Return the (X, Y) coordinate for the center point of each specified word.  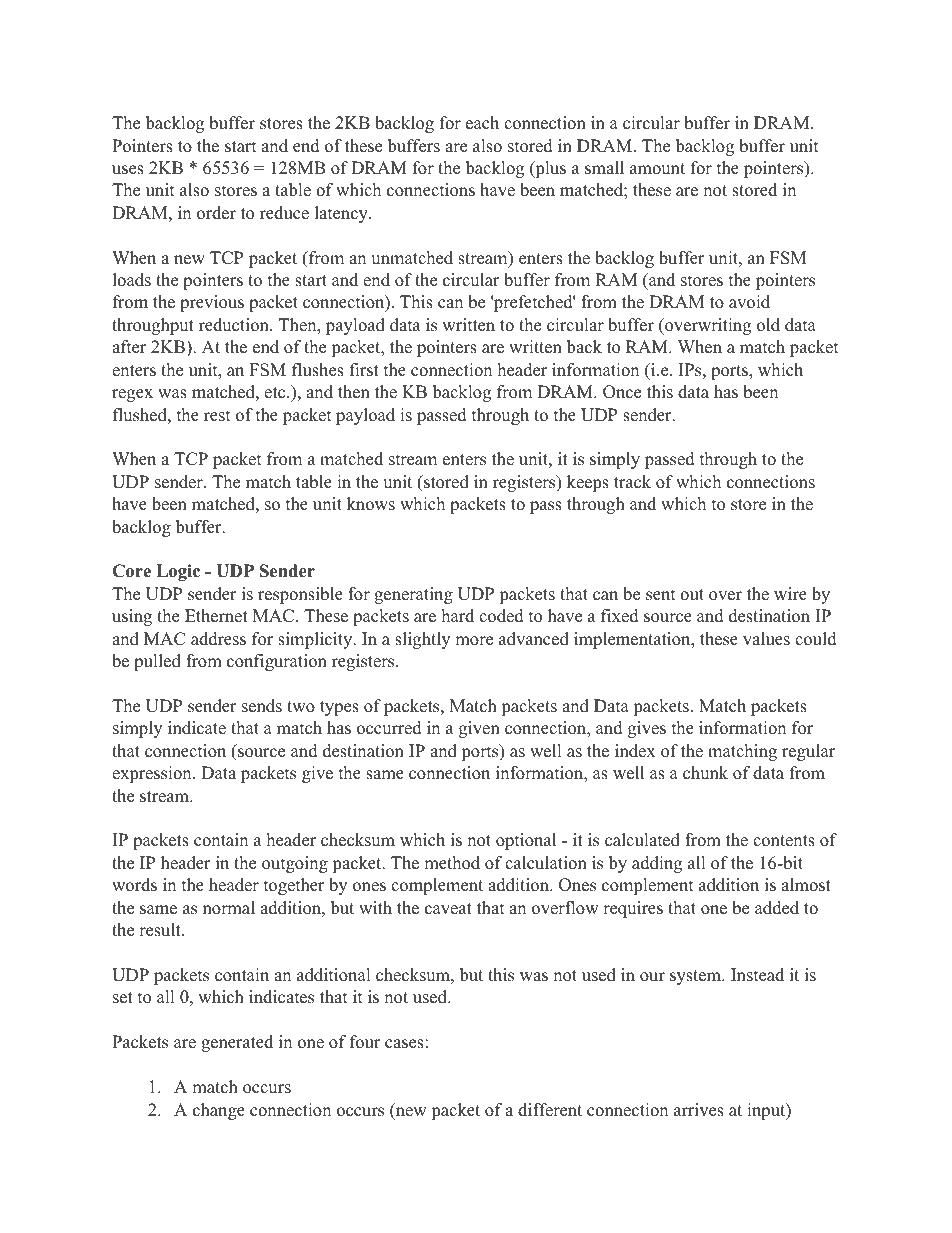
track (632, 482)
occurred (389, 728)
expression (153, 774)
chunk (705, 773)
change (219, 1111)
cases (404, 1044)
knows (371, 504)
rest (217, 416)
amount (657, 169)
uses (128, 170)
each (482, 123)
